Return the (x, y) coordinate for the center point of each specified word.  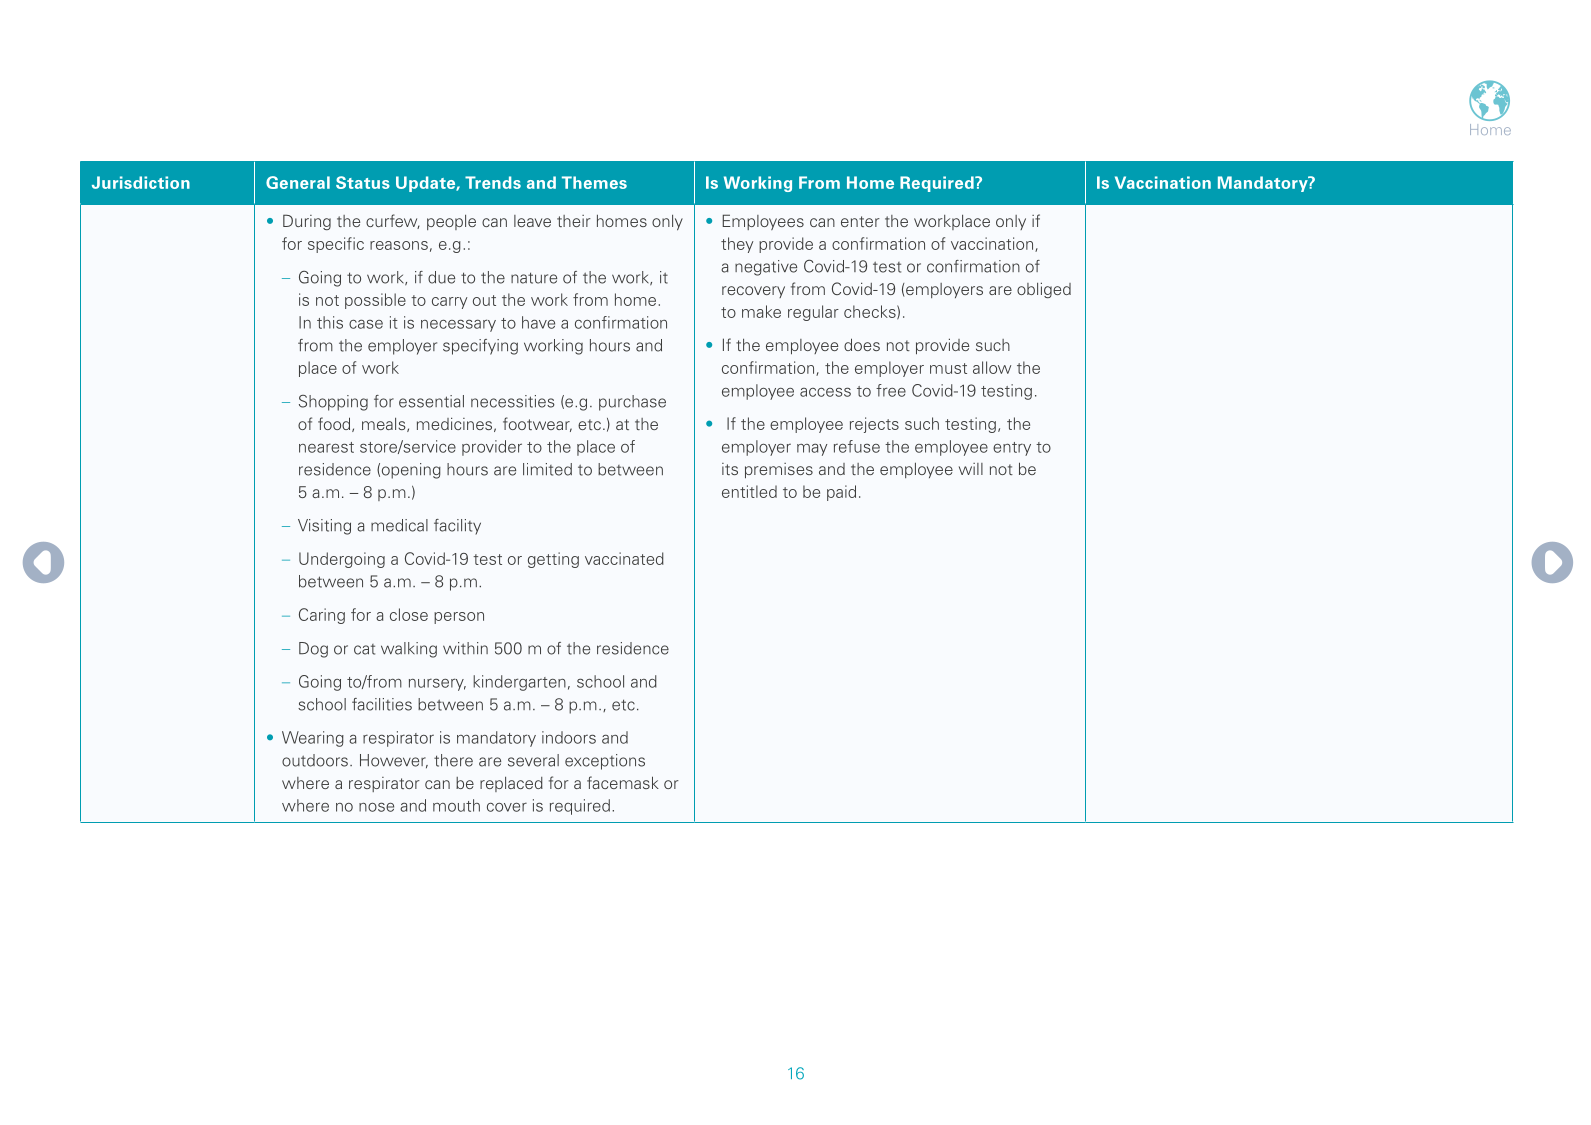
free (891, 390)
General (298, 182)
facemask (623, 782)
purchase (632, 403)
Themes (594, 182)
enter (860, 221)
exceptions (605, 762)
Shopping (333, 403)
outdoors (315, 760)
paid (841, 493)
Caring (322, 616)
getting (553, 560)
